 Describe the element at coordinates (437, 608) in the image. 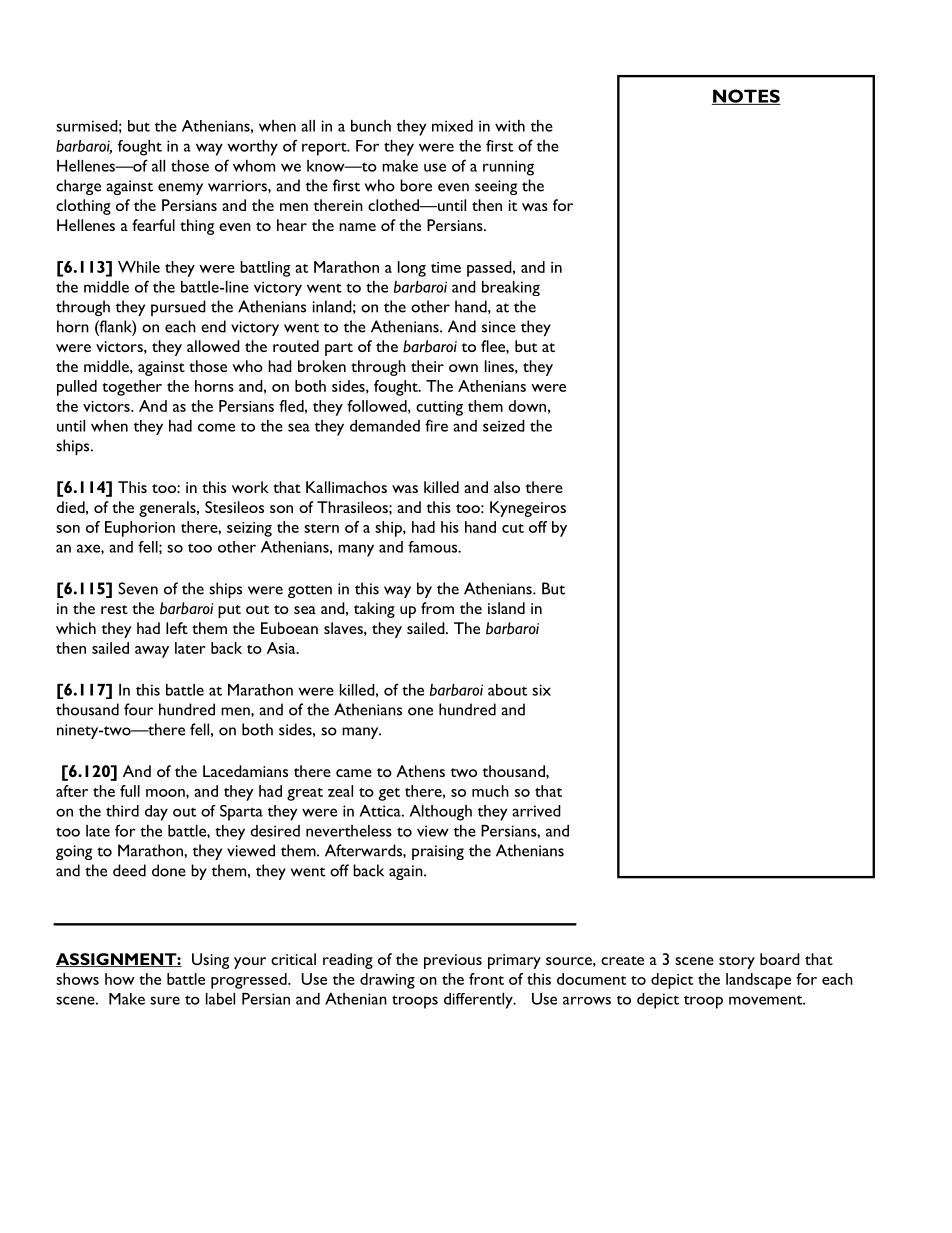

I see `from` at that location.
